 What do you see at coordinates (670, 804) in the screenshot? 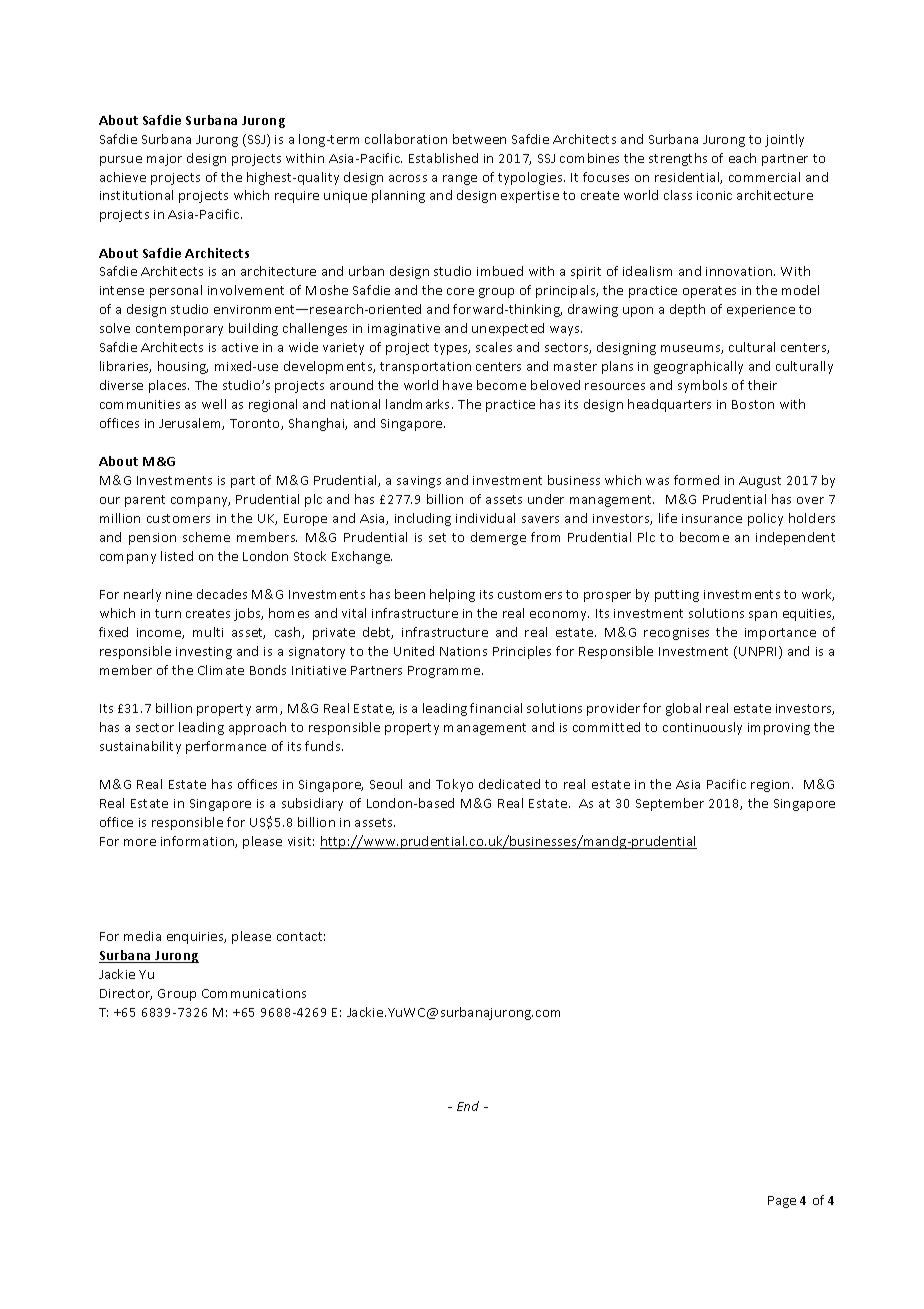
I see `September` at bounding box center [670, 804].
